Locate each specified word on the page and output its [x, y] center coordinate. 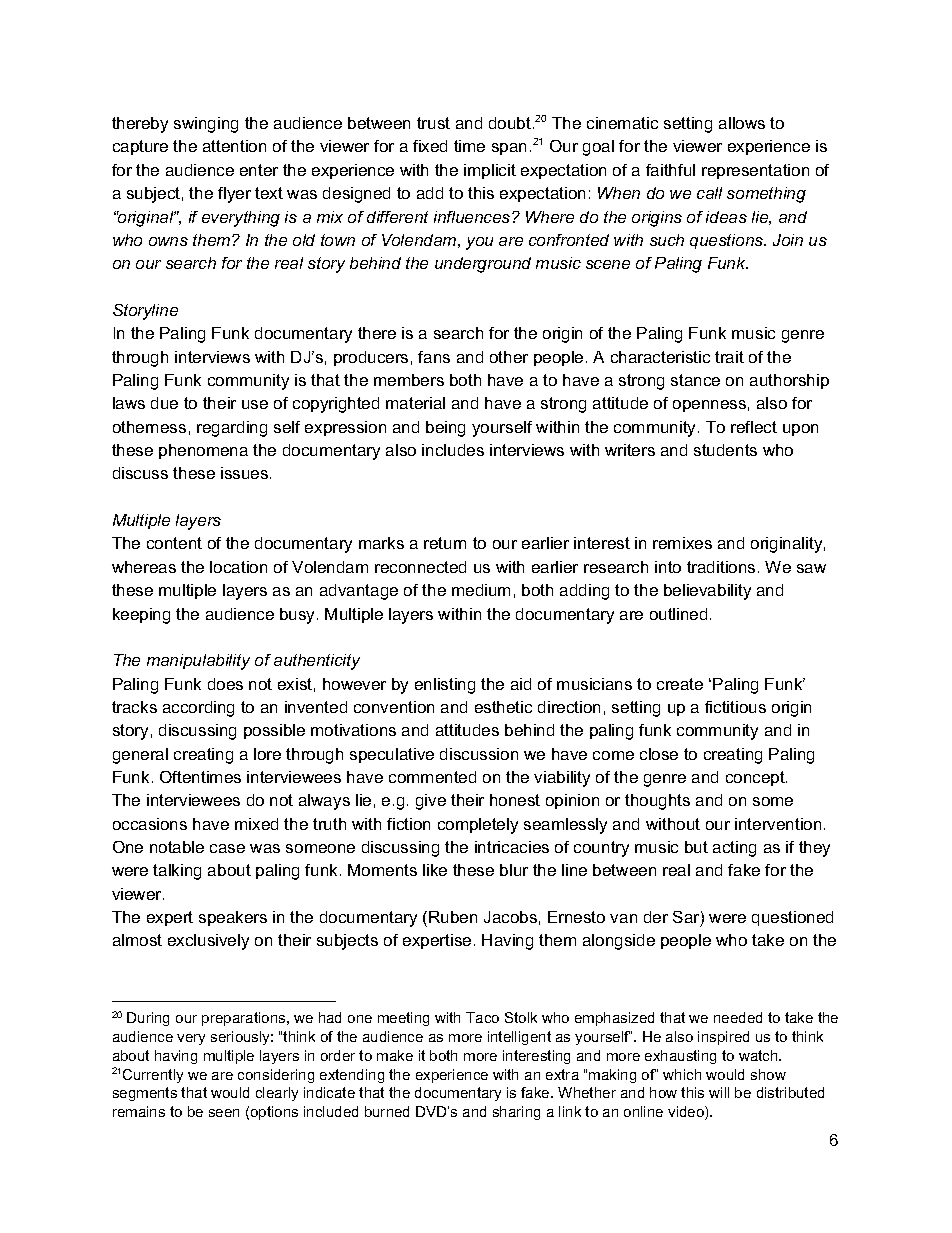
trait [729, 357]
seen [224, 1113]
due [164, 403]
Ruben [453, 917]
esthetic [503, 707]
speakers [233, 918]
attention [234, 146]
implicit [490, 171]
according [198, 709]
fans [434, 357]
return [445, 543]
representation [755, 171]
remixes [682, 543]
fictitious [735, 707]
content [174, 543]
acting [734, 849]
